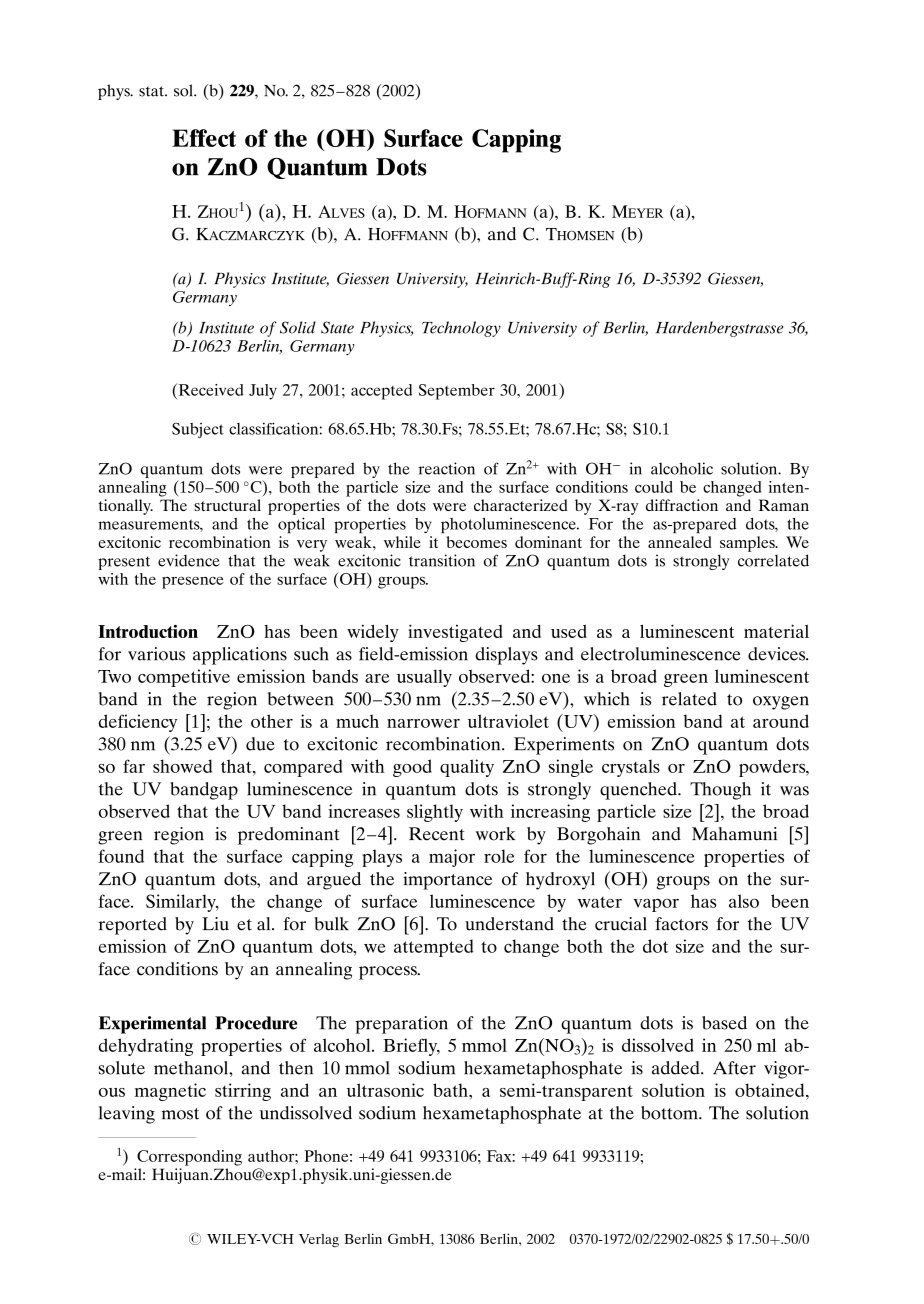 The height and width of the page is (1304, 924). Describe the element at coordinates (189, 1158) in the page. I see `Corresponding` at that location.
